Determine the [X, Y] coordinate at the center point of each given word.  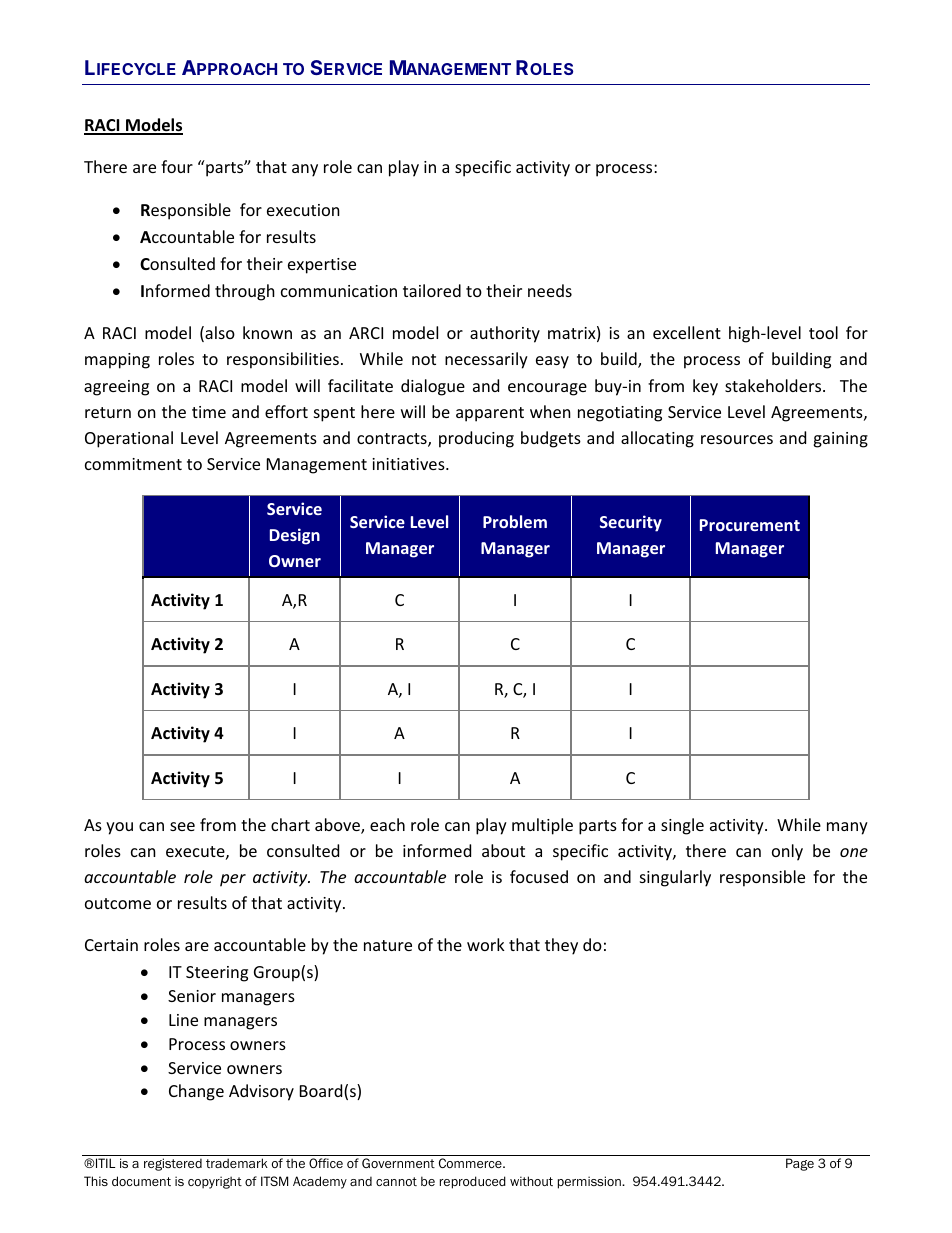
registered [173, 1164]
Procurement [750, 525]
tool [823, 332]
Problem [515, 521]
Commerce [471, 1163]
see [182, 826]
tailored [432, 290]
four [177, 166]
